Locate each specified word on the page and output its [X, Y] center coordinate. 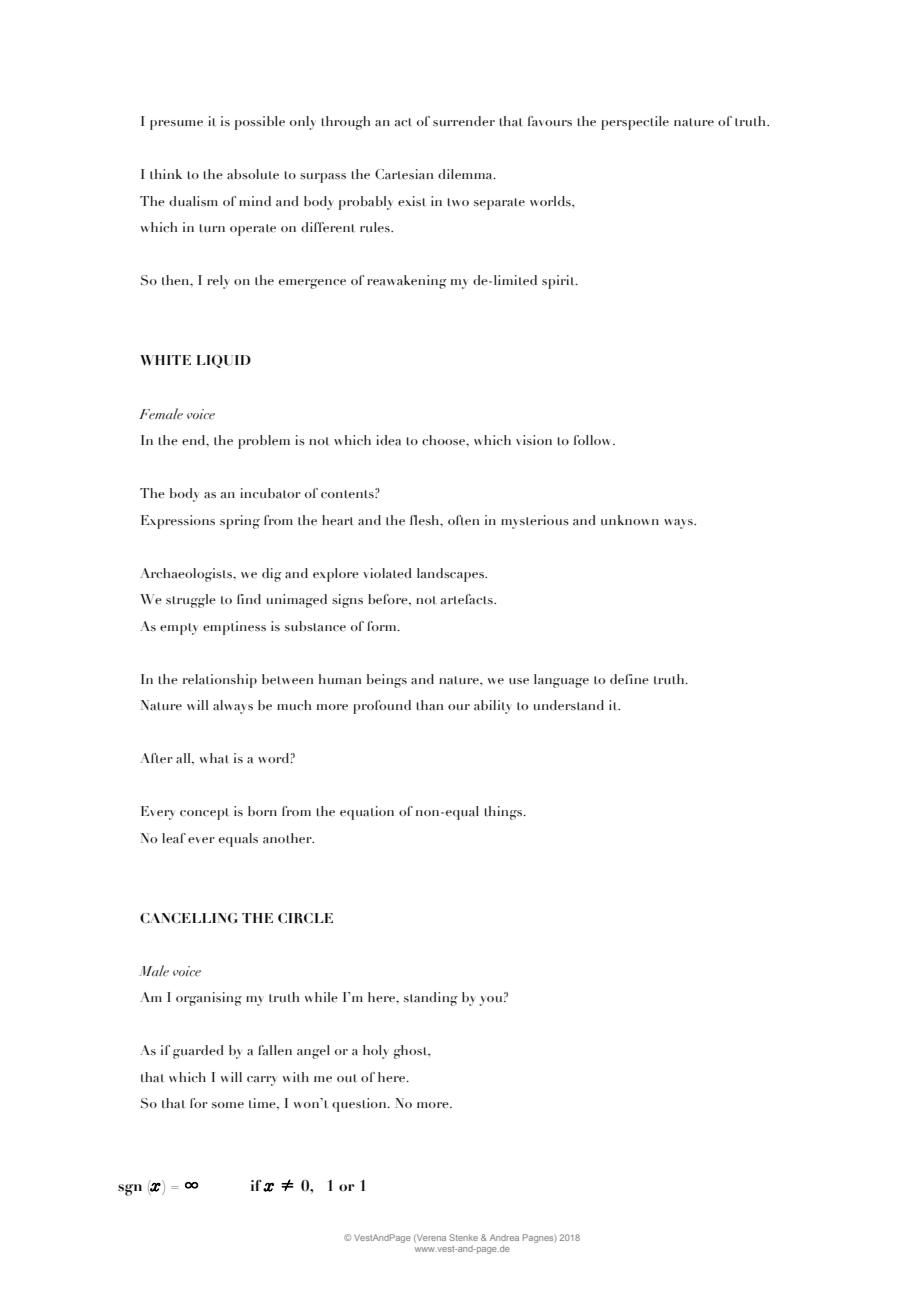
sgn [130, 1190]
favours [550, 121]
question [360, 1105]
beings [387, 681]
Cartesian [404, 174]
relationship [220, 681]
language [561, 681]
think [166, 174]
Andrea [504, 1237]
